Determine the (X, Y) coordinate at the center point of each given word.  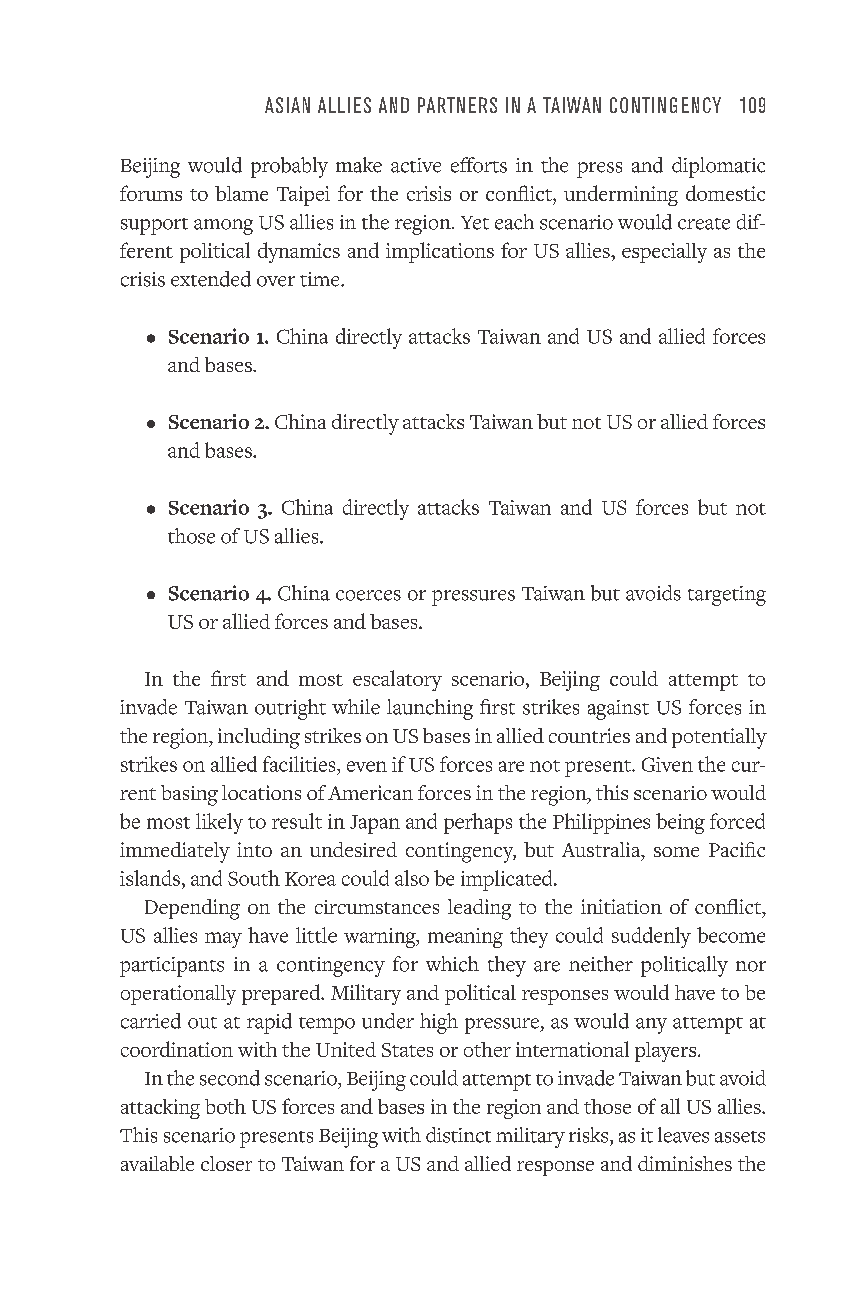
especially (664, 253)
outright (290, 709)
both (225, 1106)
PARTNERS (457, 105)
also (412, 878)
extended (211, 279)
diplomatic (718, 167)
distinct (458, 1135)
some (676, 852)
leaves (683, 1135)
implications (440, 252)
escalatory (397, 680)
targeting (727, 596)
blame (241, 193)
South (254, 878)
